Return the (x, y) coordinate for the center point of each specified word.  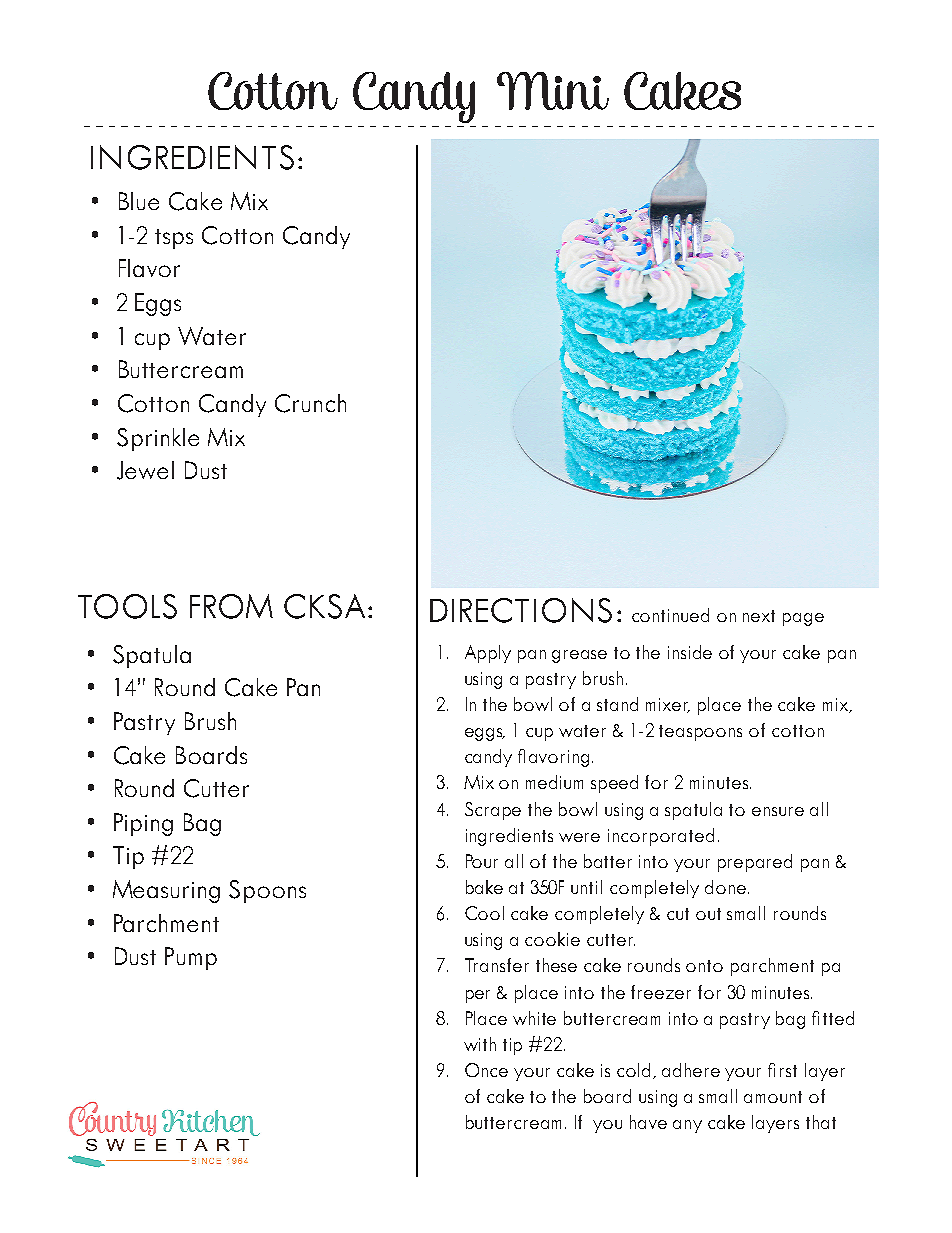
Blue (139, 201)
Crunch (310, 403)
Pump (191, 958)
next (759, 616)
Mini (553, 91)
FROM (231, 606)
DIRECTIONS (521, 610)
